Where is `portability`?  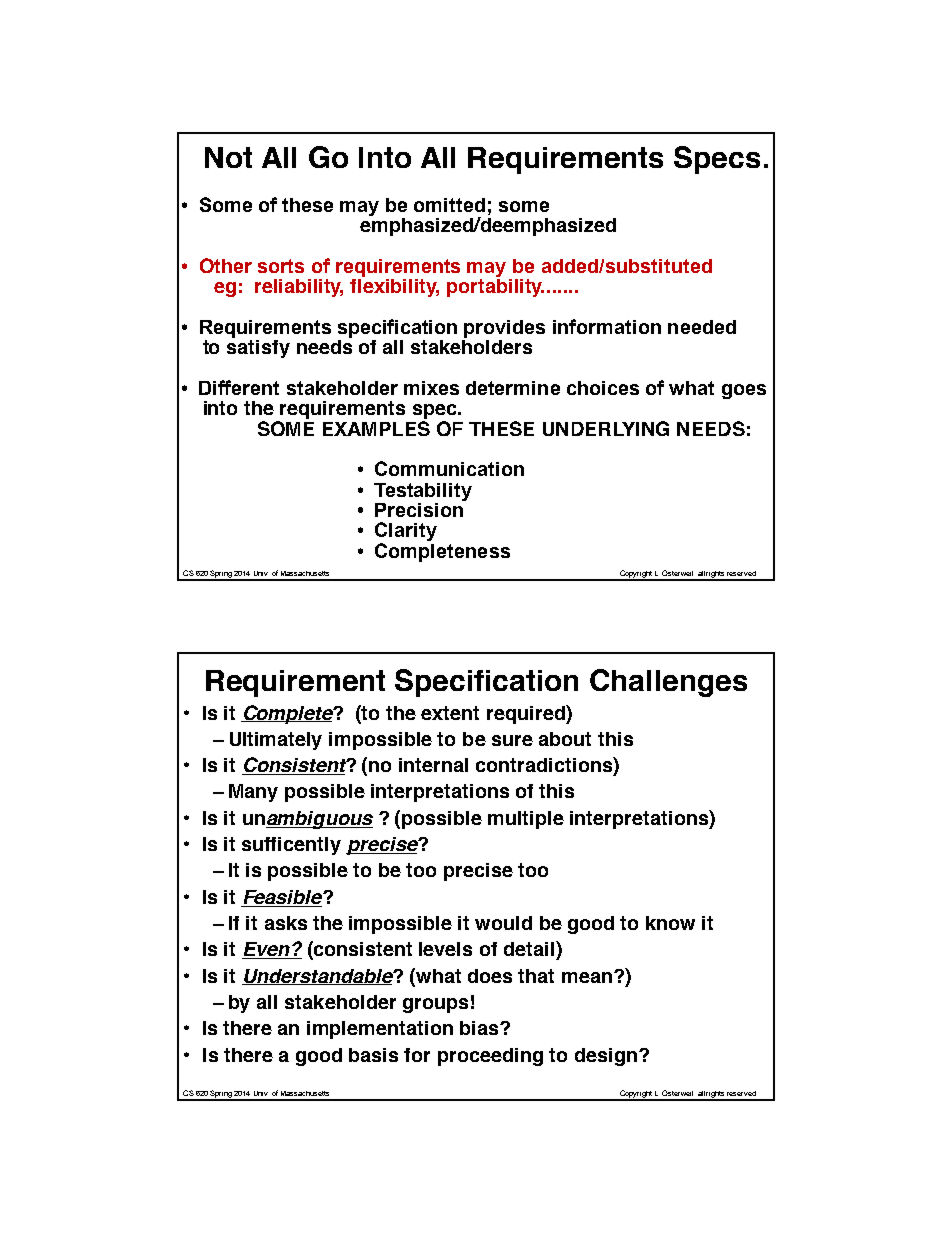
portability is located at coordinates (495, 286).
